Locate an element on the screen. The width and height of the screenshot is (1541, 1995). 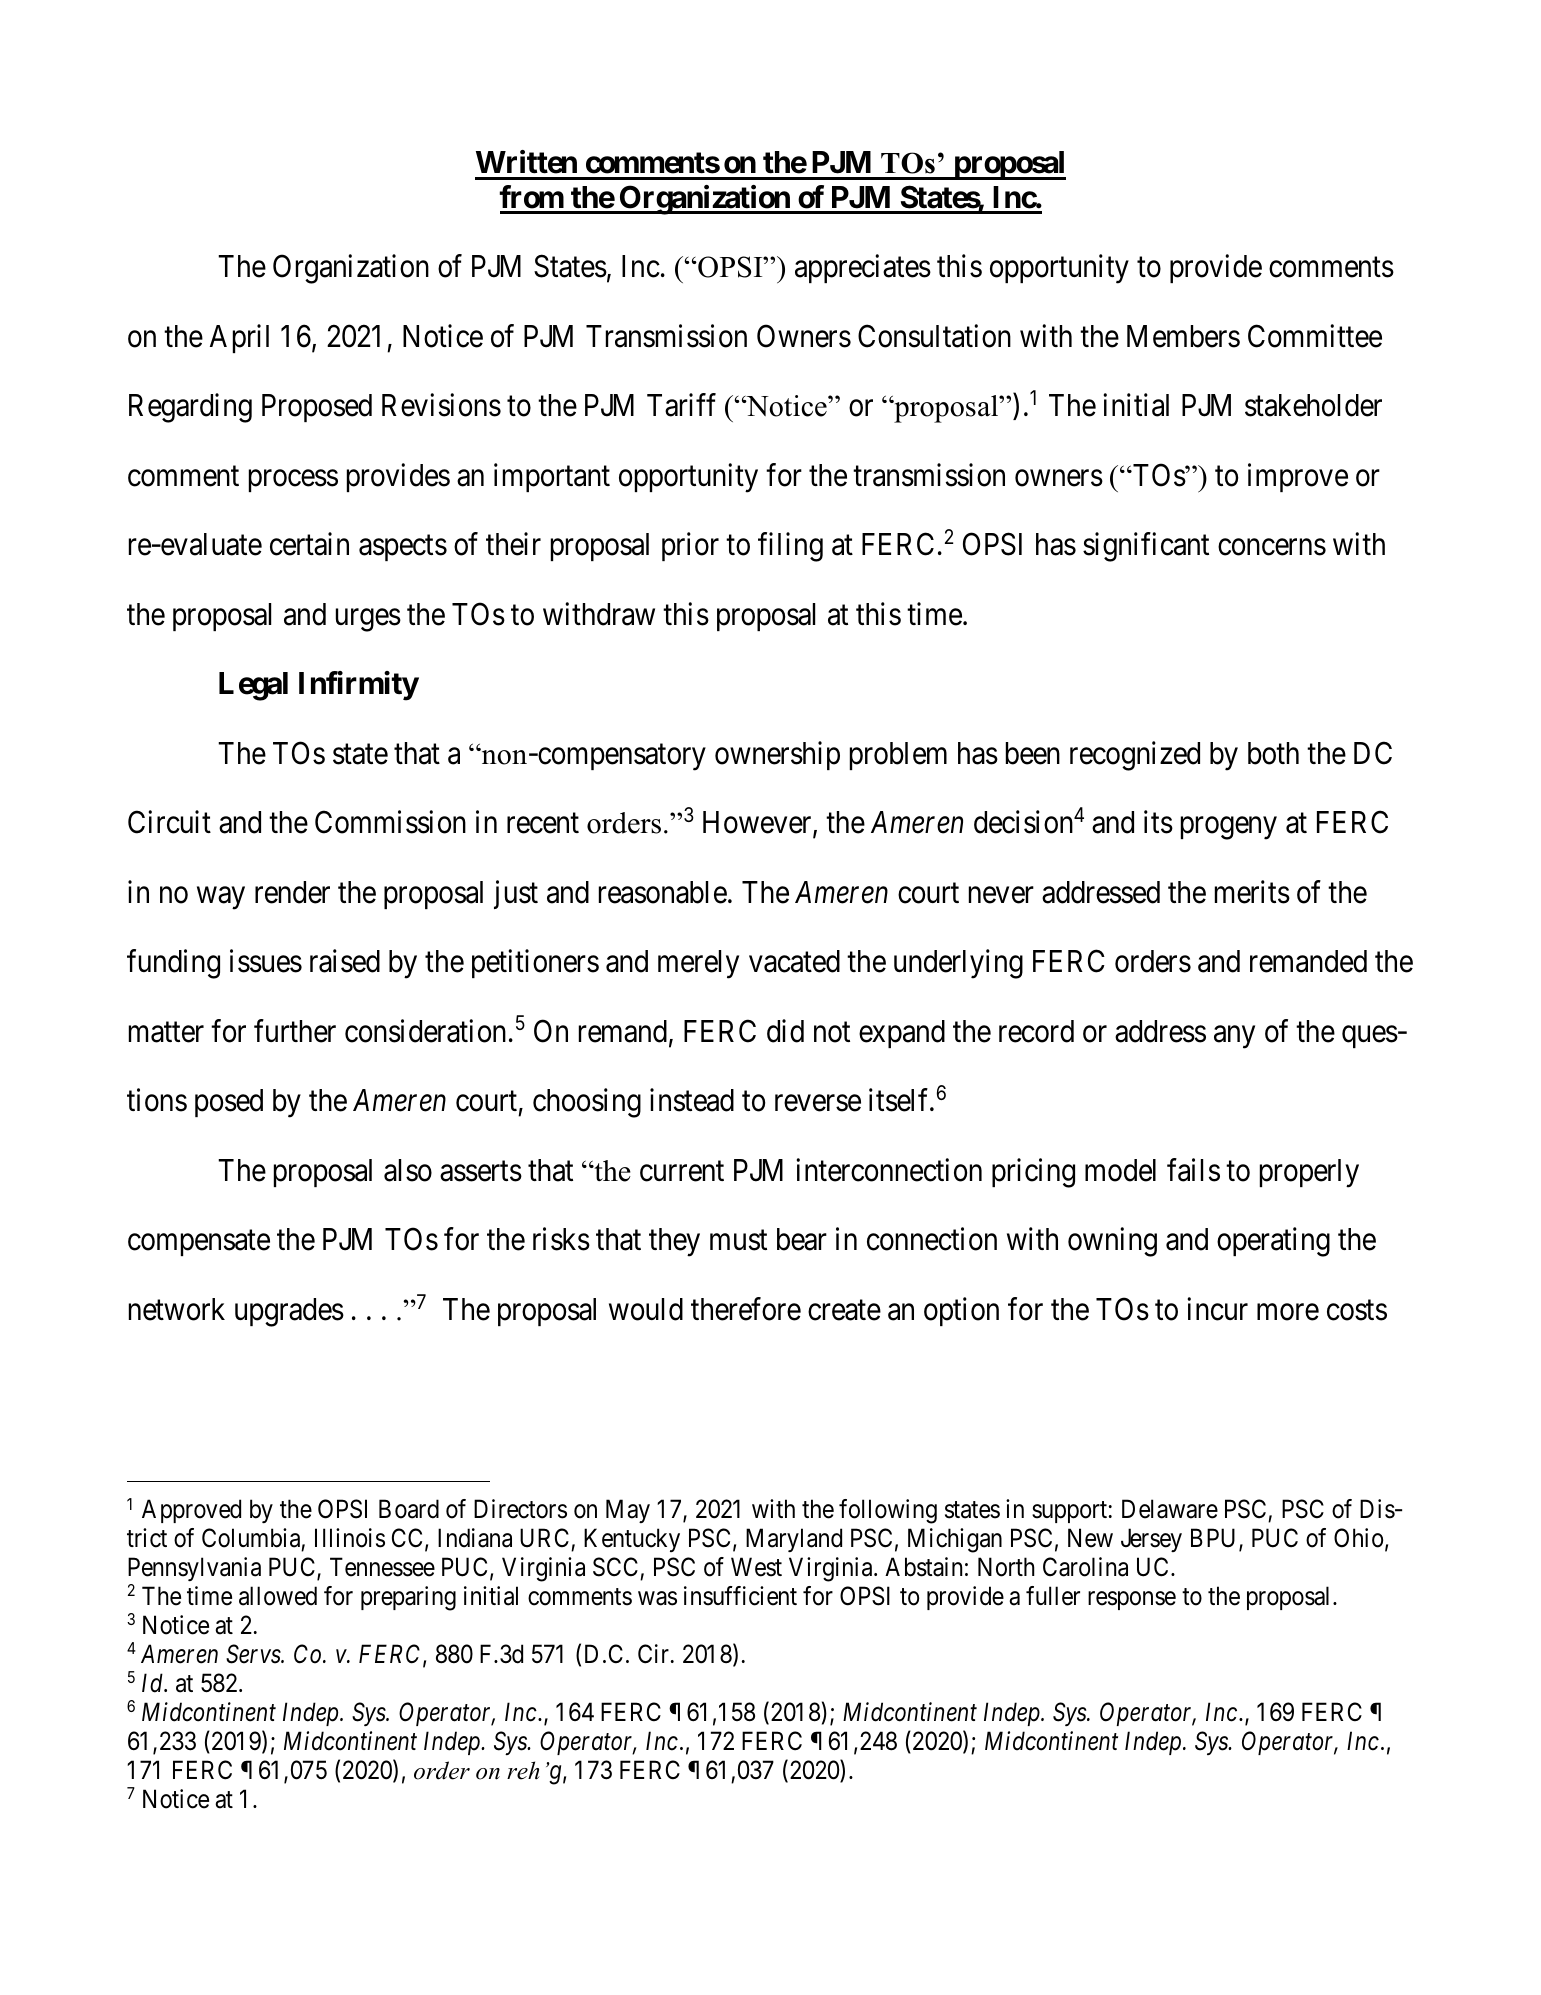
Illinois is located at coordinates (350, 1538).
